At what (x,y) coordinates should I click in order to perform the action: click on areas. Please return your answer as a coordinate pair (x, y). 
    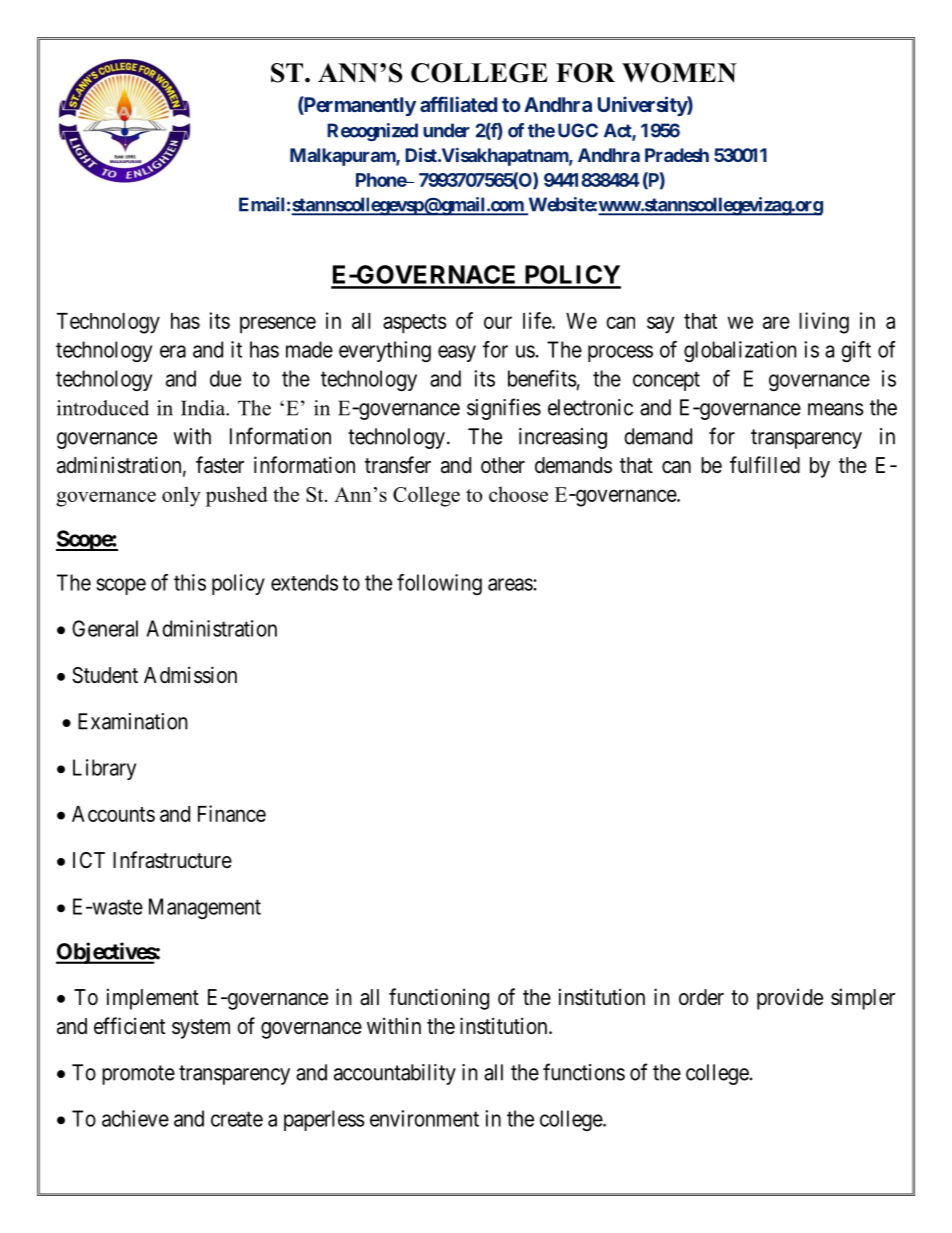
    Looking at the image, I should click on (510, 584).
